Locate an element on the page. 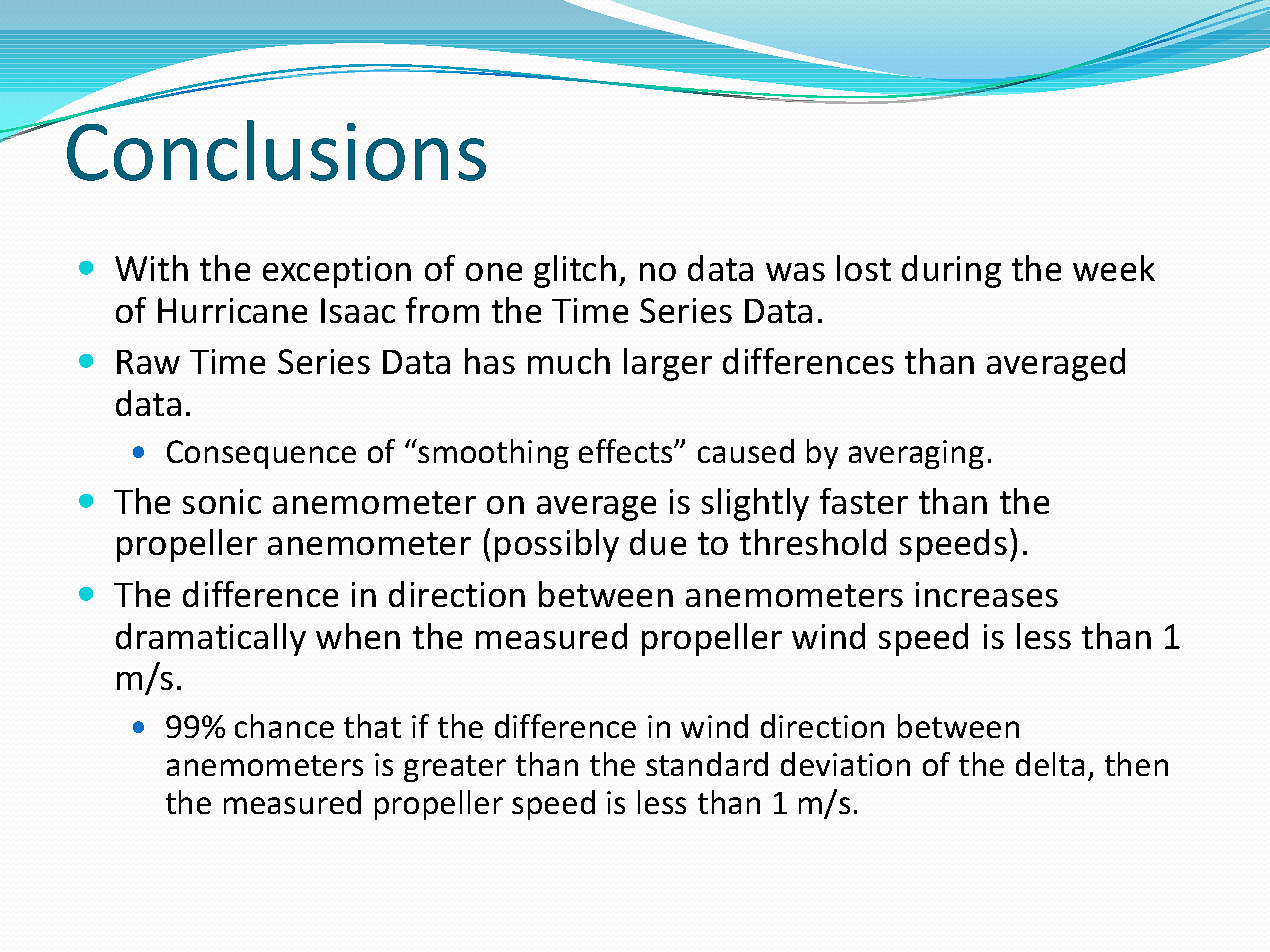 This page has width=1270, height=952. glitch is located at coordinates (575, 271).
